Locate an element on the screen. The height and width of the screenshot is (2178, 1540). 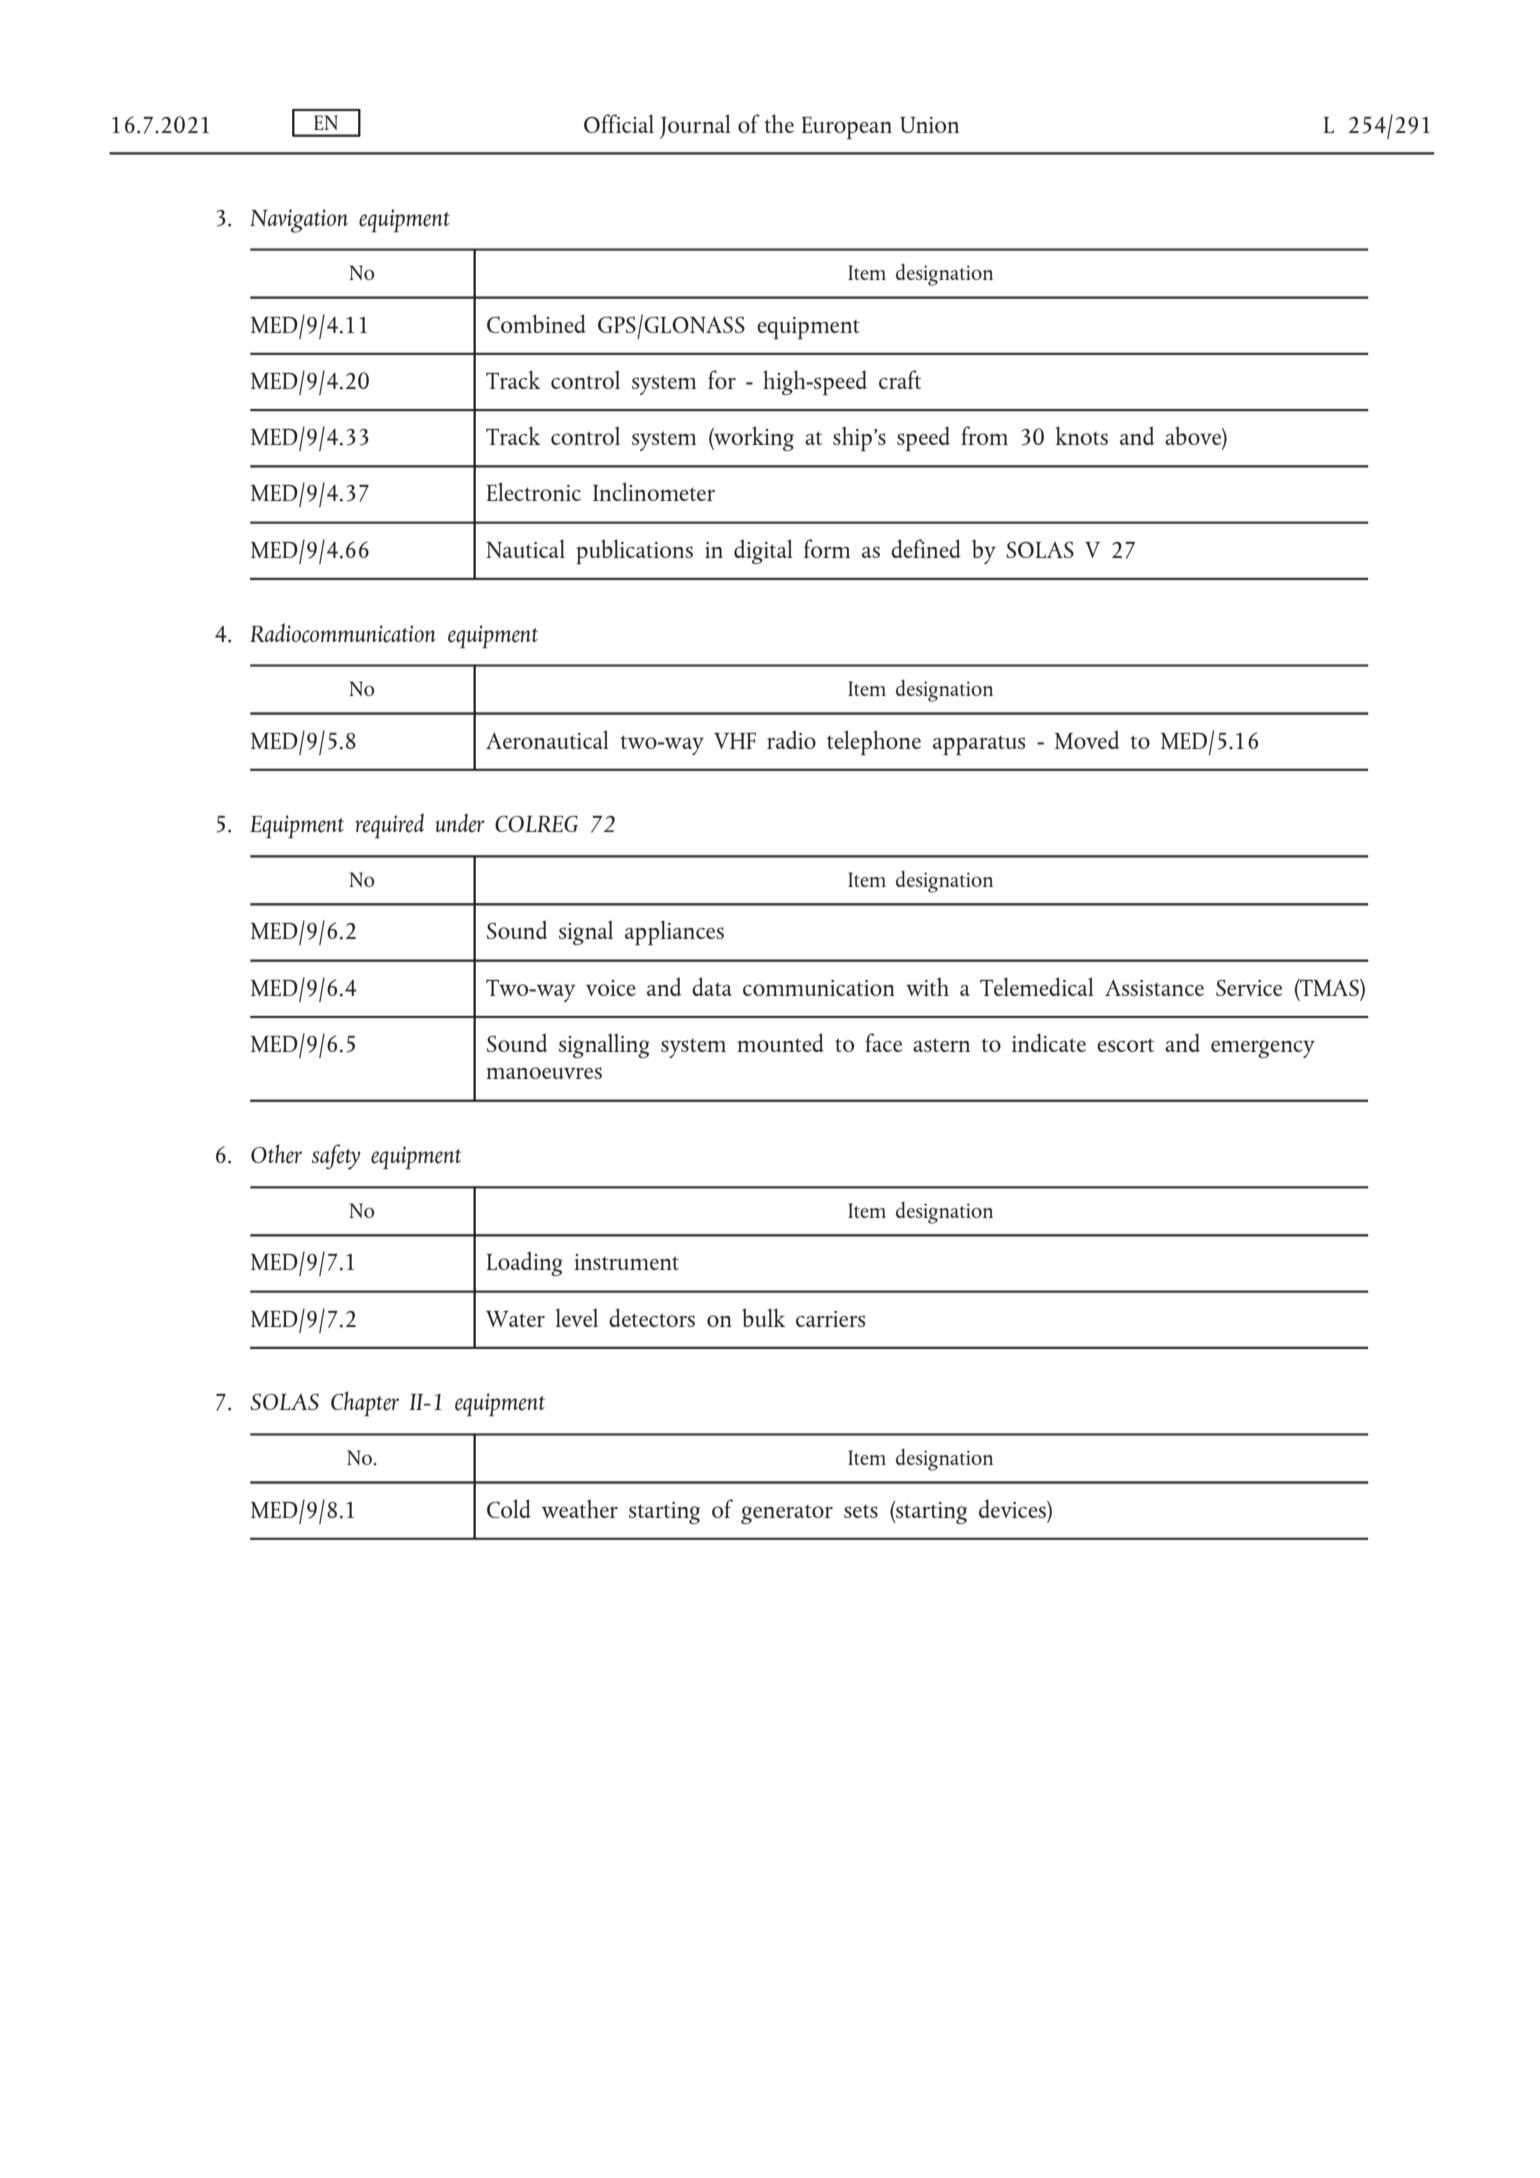
VHF is located at coordinates (735, 741).
